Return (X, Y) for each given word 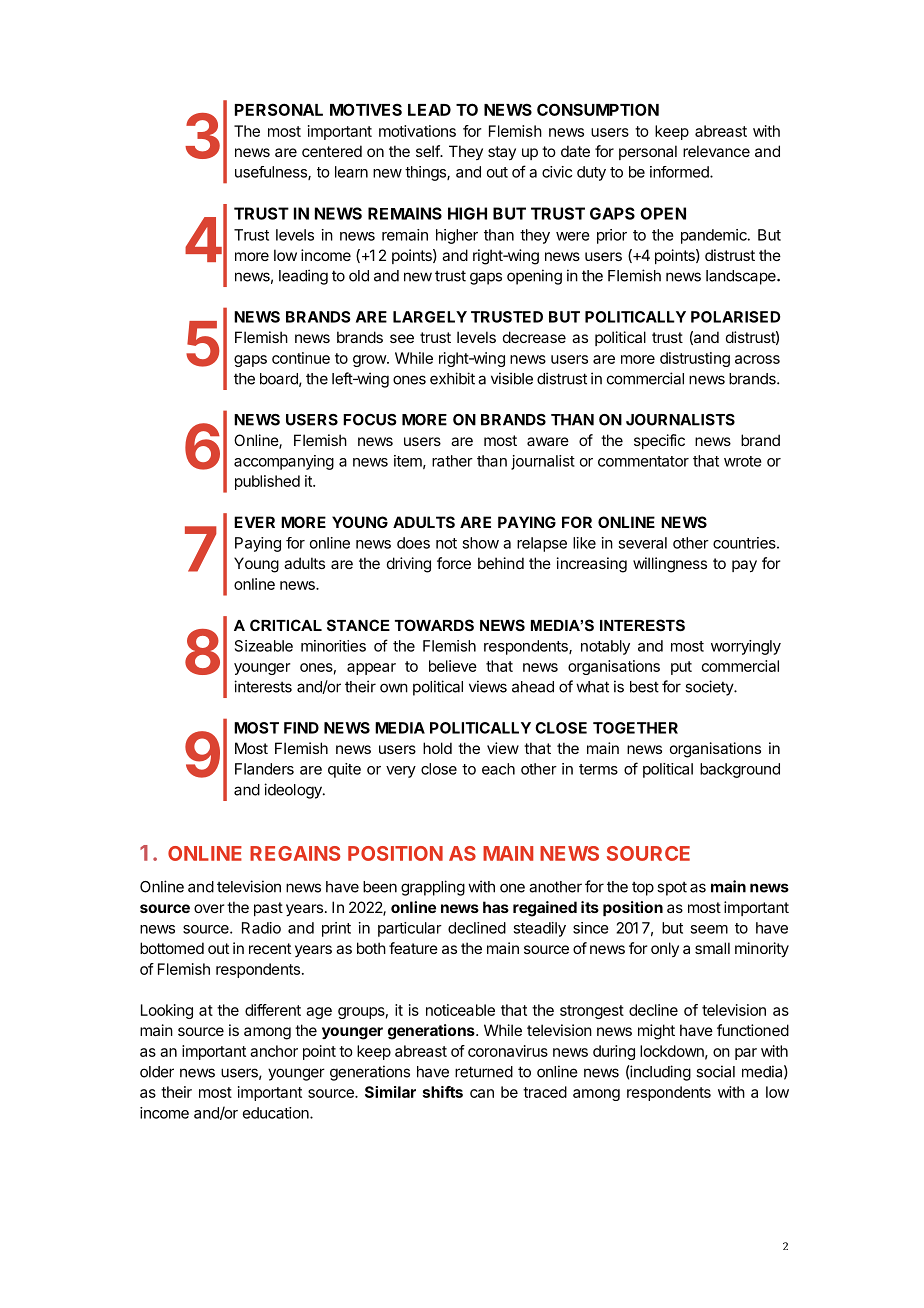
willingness (670, 565)
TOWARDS (434, 625)
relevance (716, 151)
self (428, 151)
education (277, 1113)
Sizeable (264, 646)
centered (332, 151)
